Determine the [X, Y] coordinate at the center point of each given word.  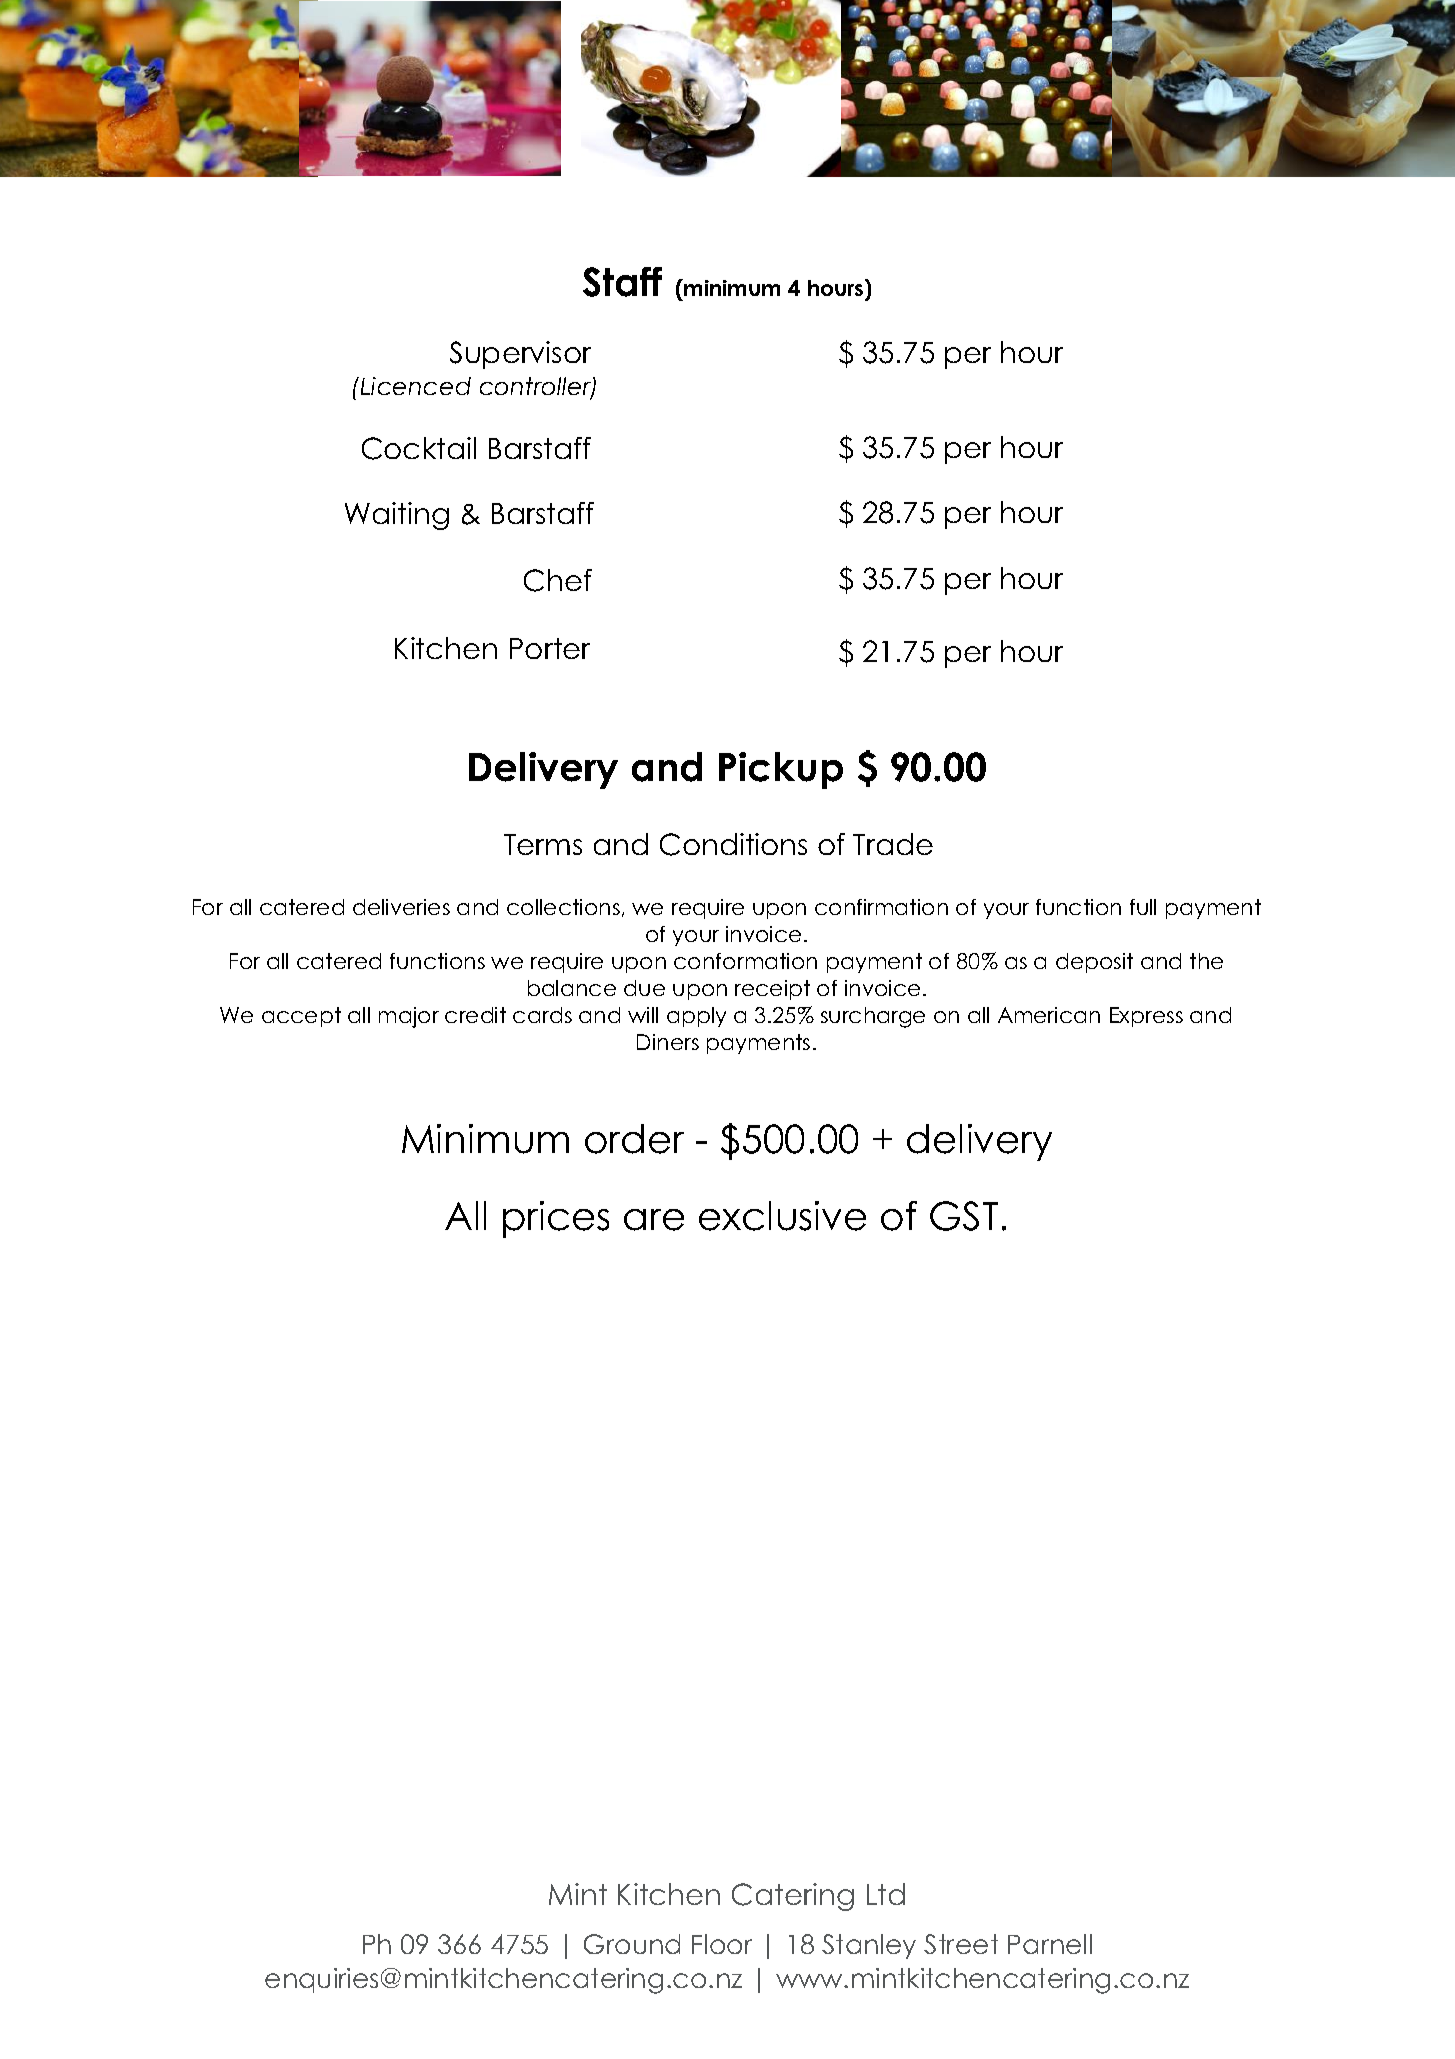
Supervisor [520, 355]
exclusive [782, 1216]
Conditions [733, 844]
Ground [632, 1944]
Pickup [781, 770]
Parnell [1050, 1944]
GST [964, 1216]
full [1143, 907]
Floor [722, 1944]
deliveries [401, 907]
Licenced [416, 386]
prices [556, 1219]
